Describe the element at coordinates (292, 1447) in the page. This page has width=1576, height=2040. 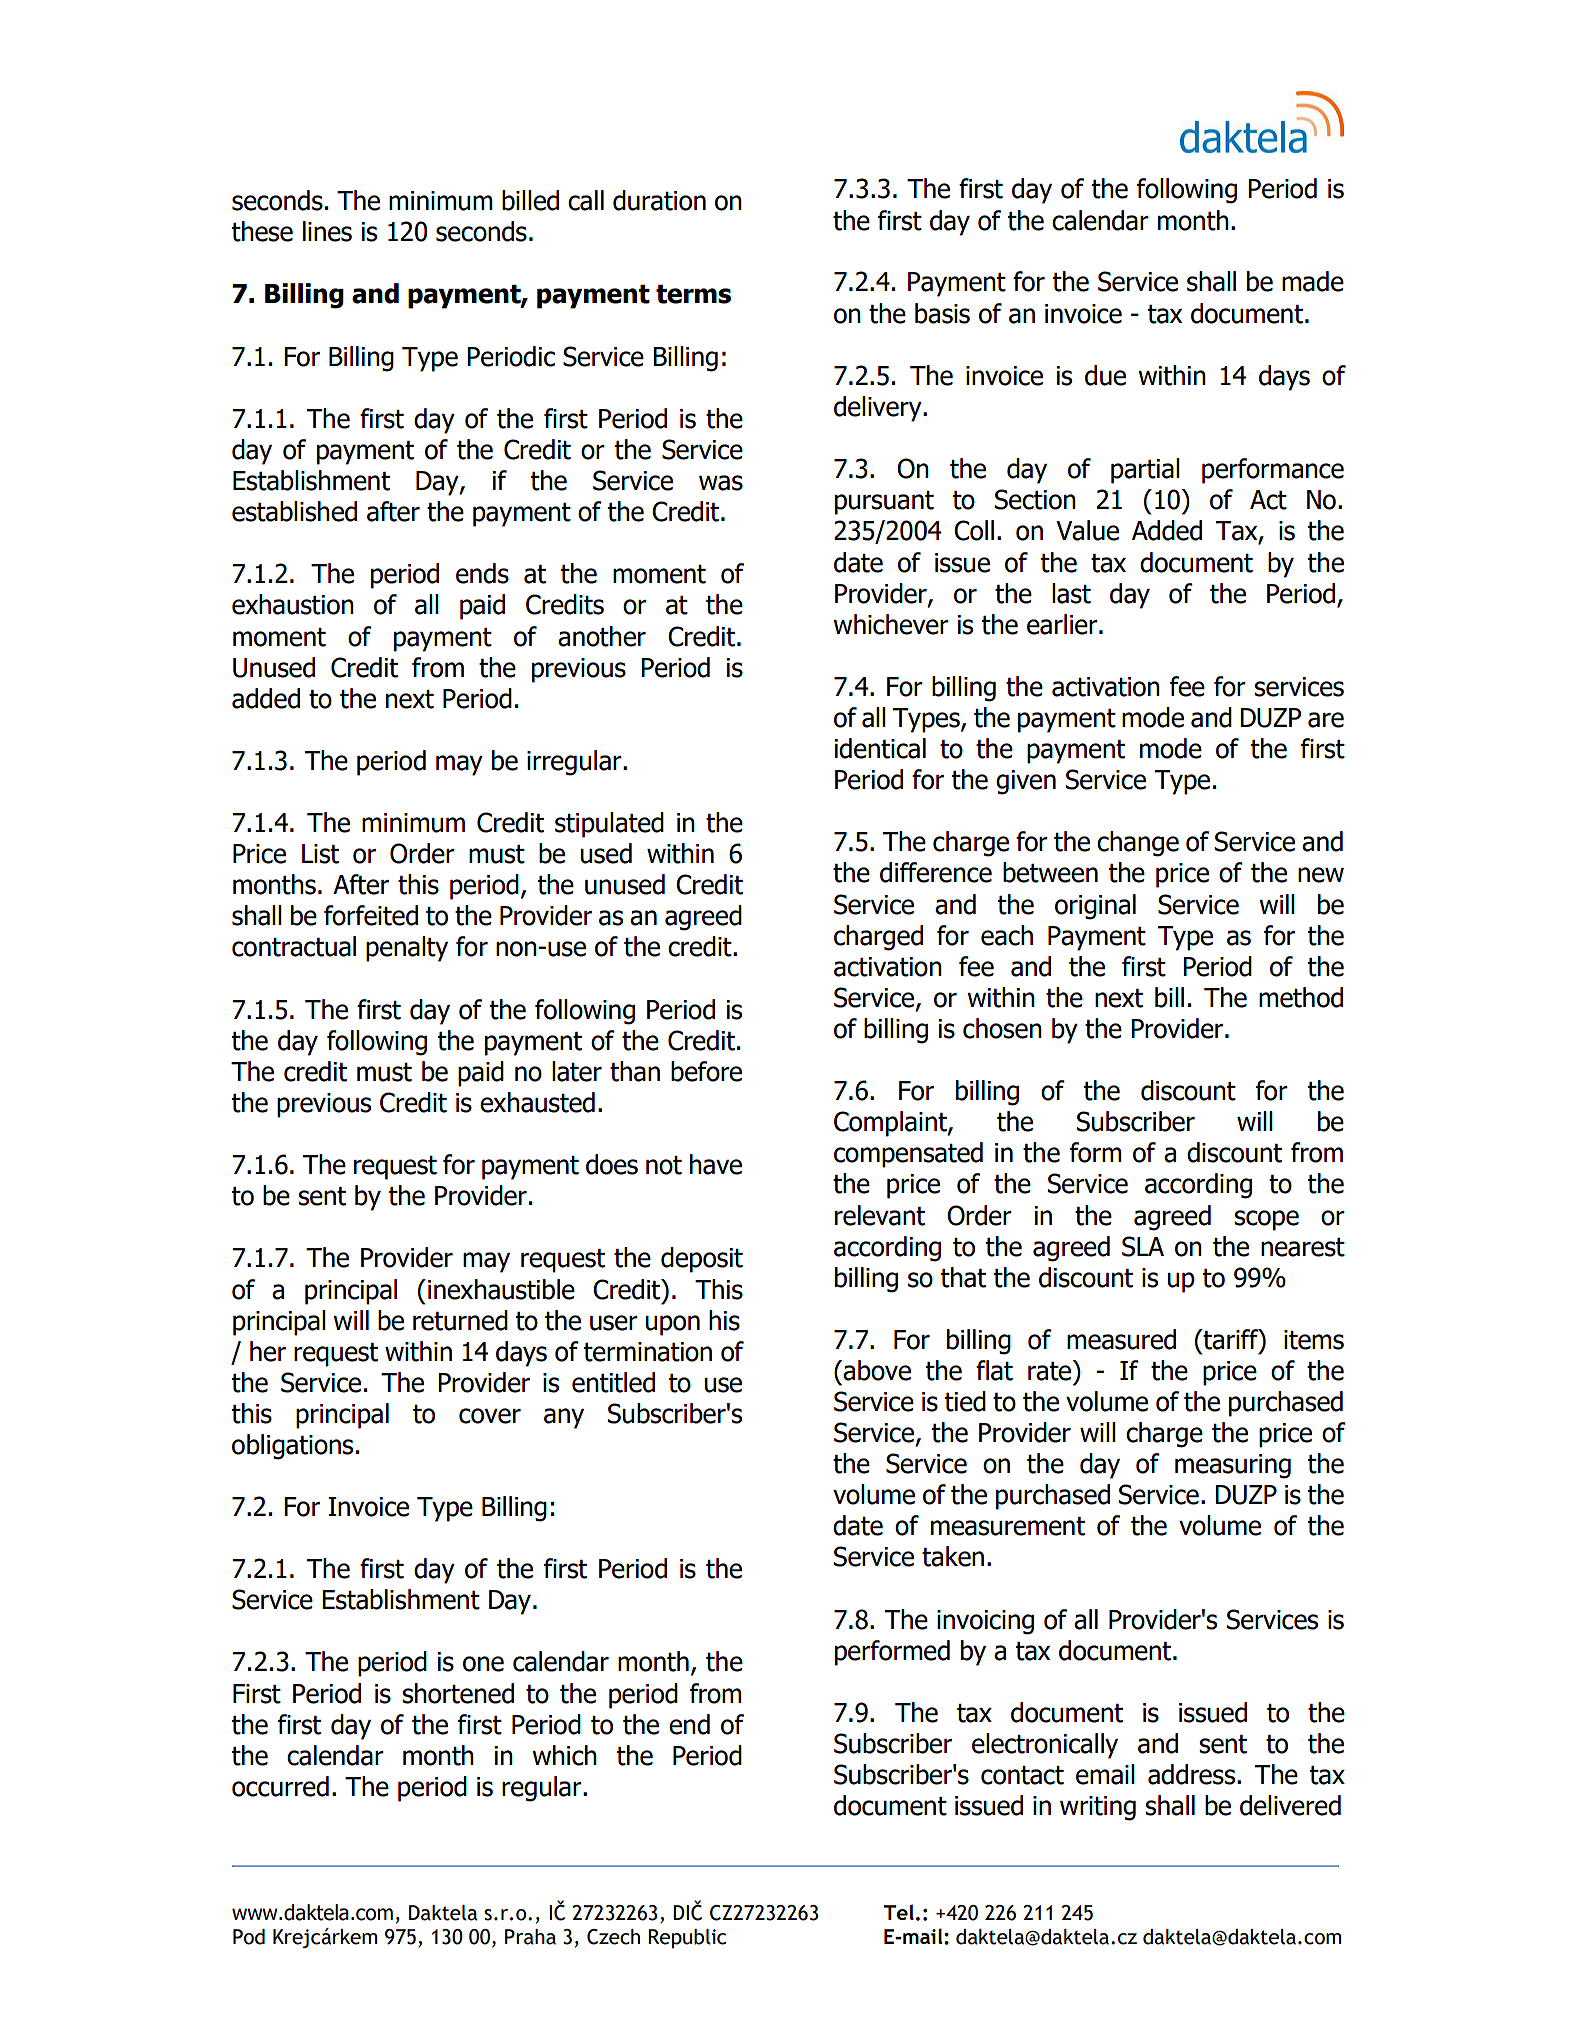
I see `obligations` at that location.
